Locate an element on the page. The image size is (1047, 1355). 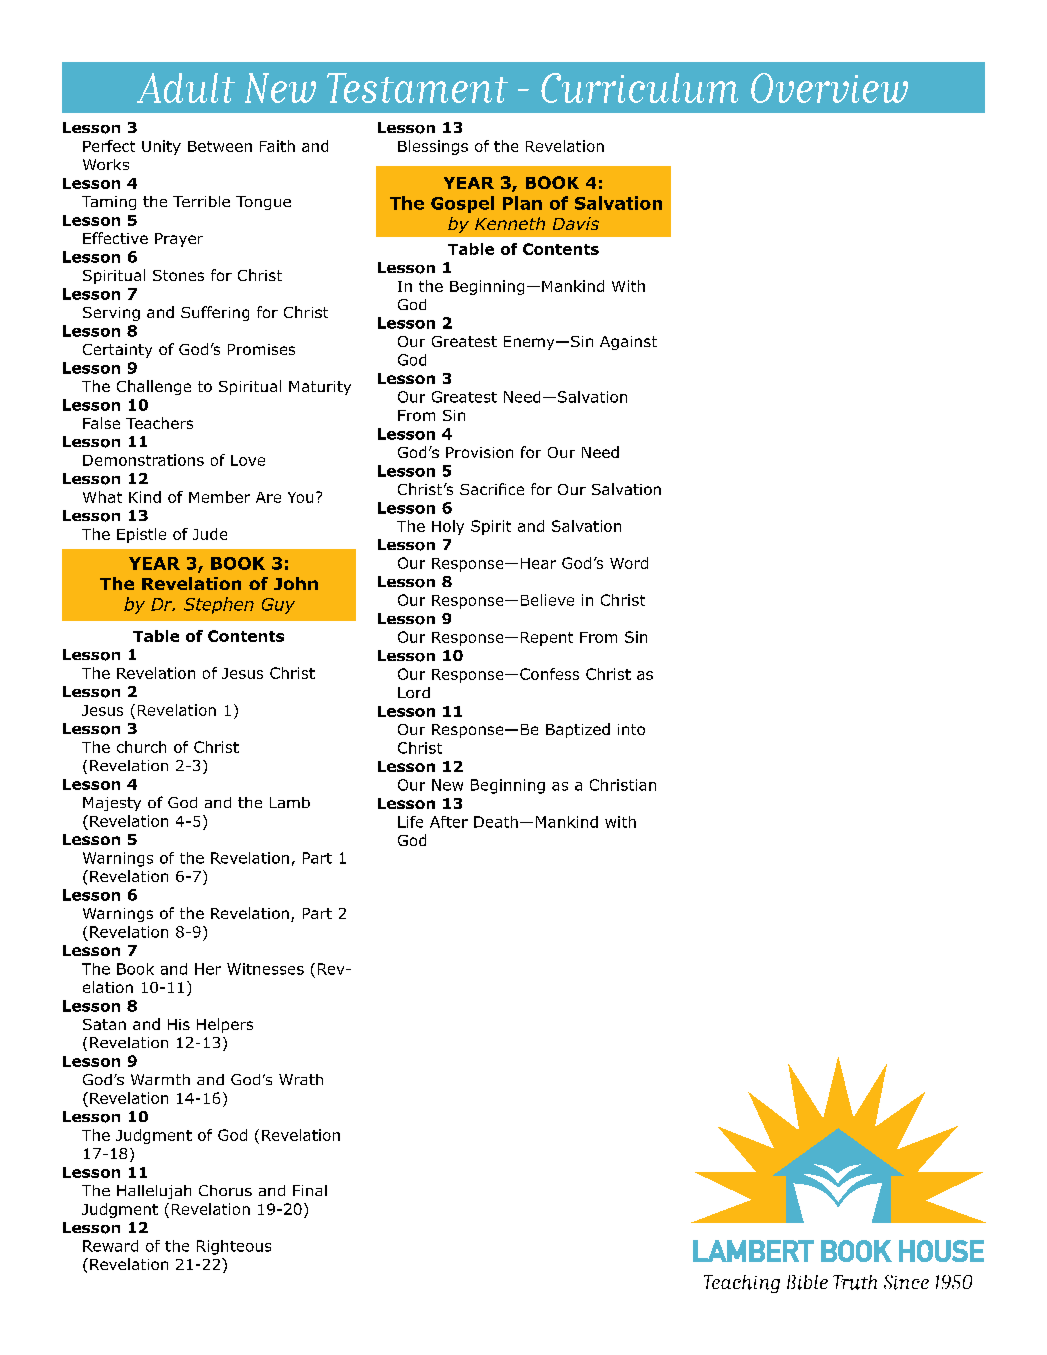
into is located at coordinates (631, 729).
